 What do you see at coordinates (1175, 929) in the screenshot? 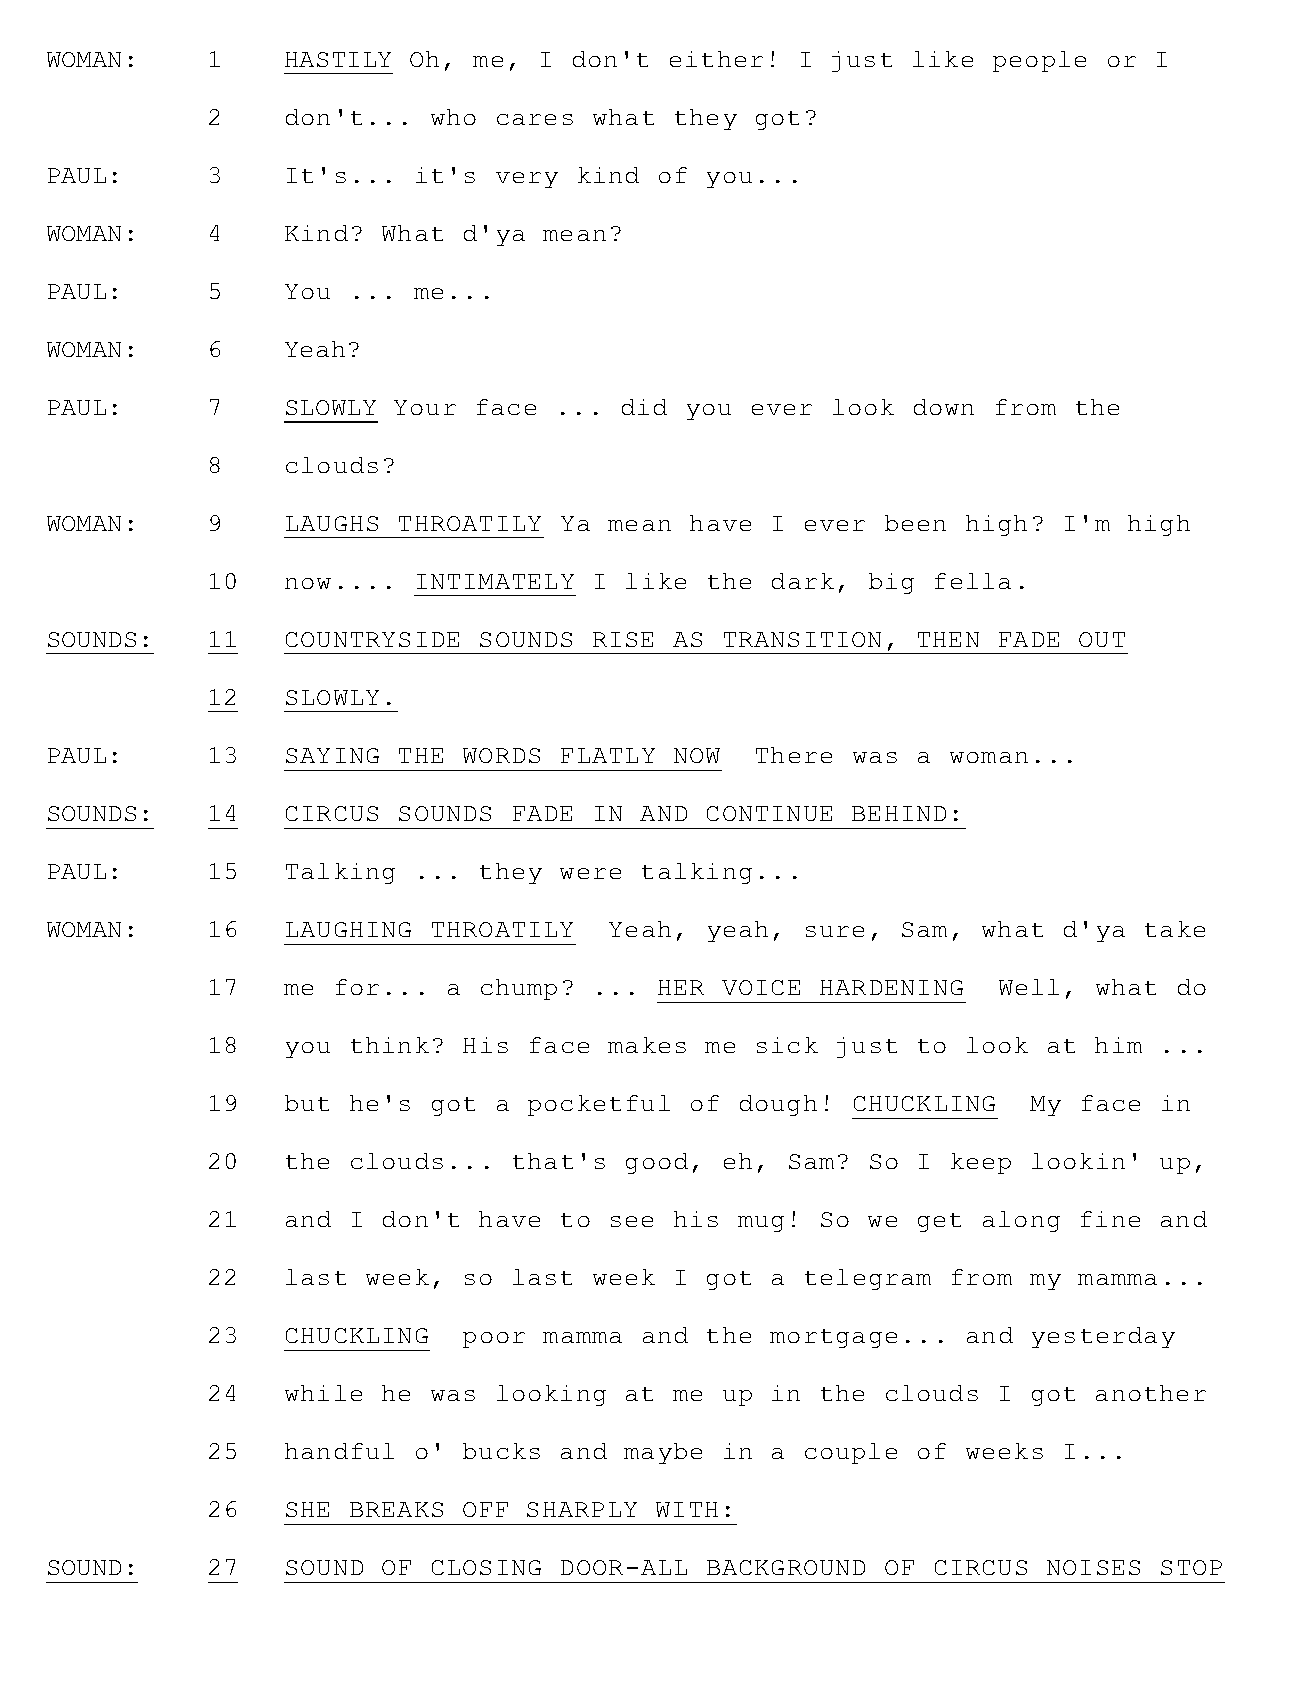
I see `take` at bounding box center [1175, 929].
